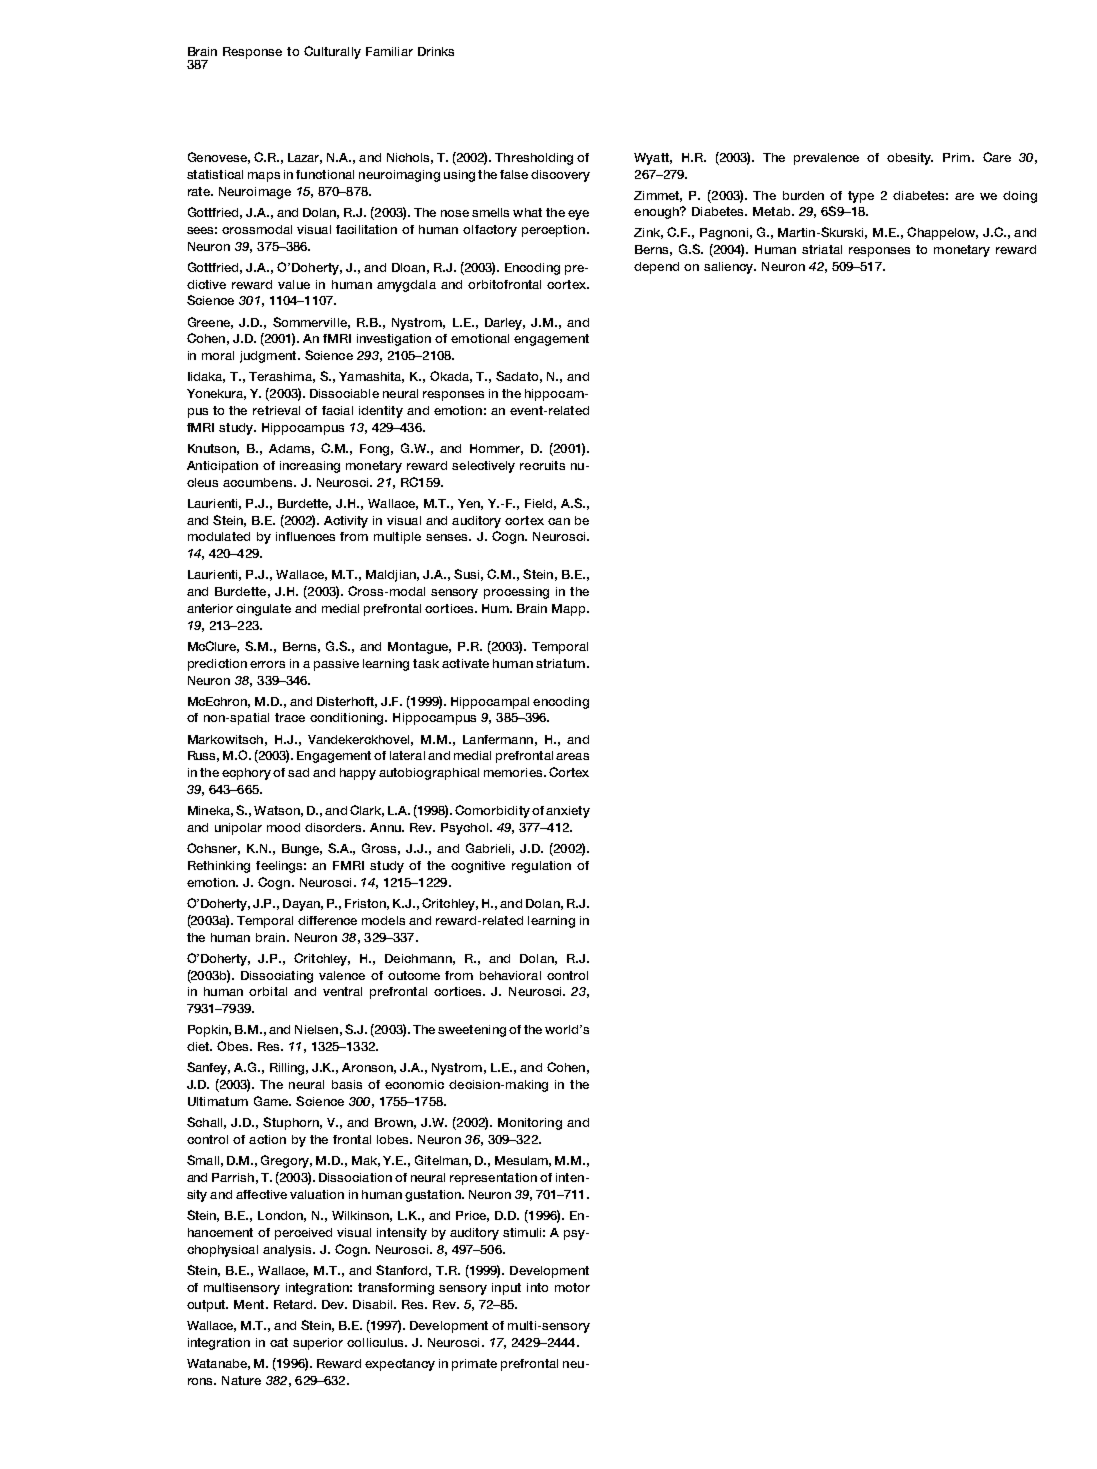 This screenshot has width=1097, height=1469. I want to click on Thresholding, so click(534, 159).
